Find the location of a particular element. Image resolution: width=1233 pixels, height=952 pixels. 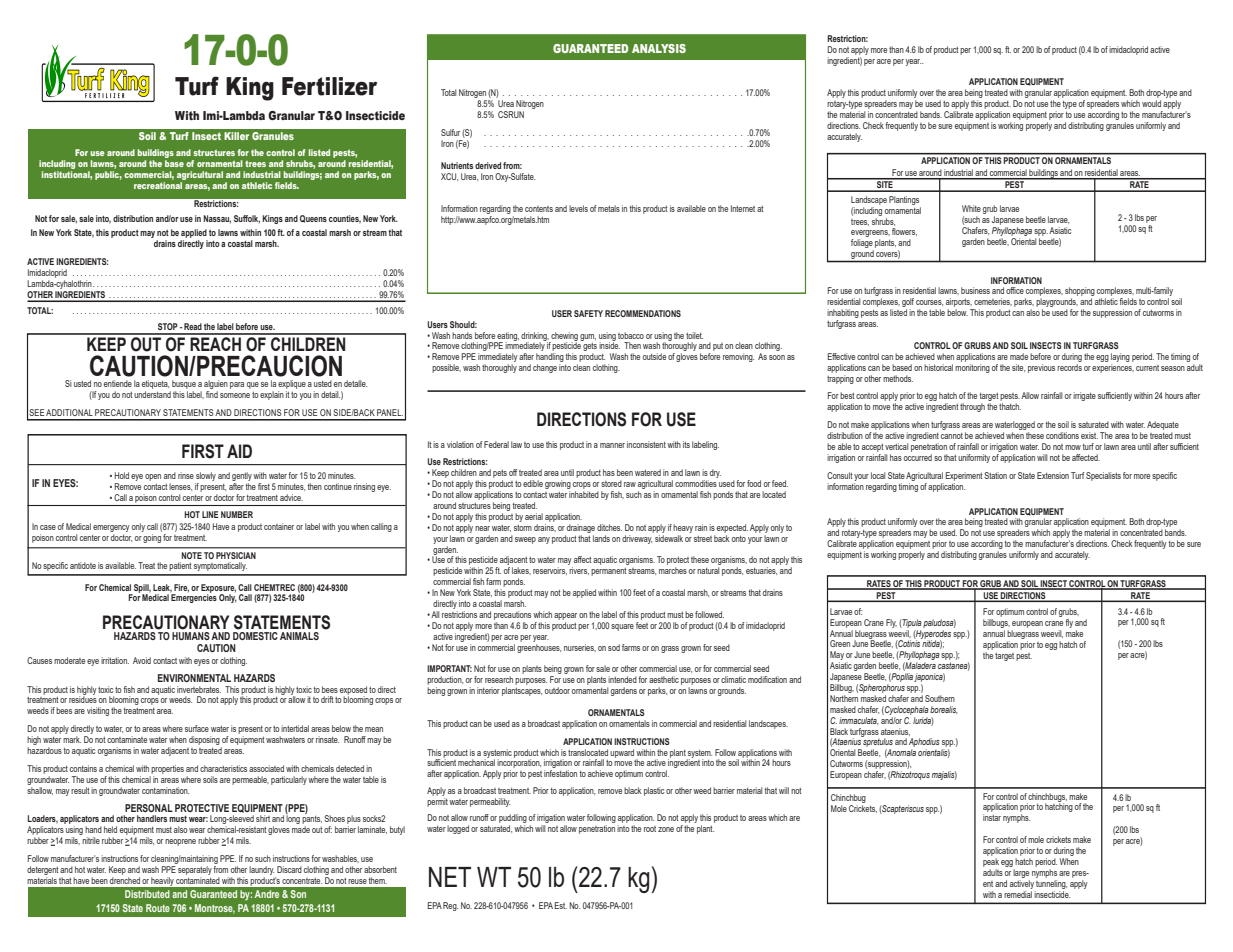

stored is located at coordinates (611, 483).
